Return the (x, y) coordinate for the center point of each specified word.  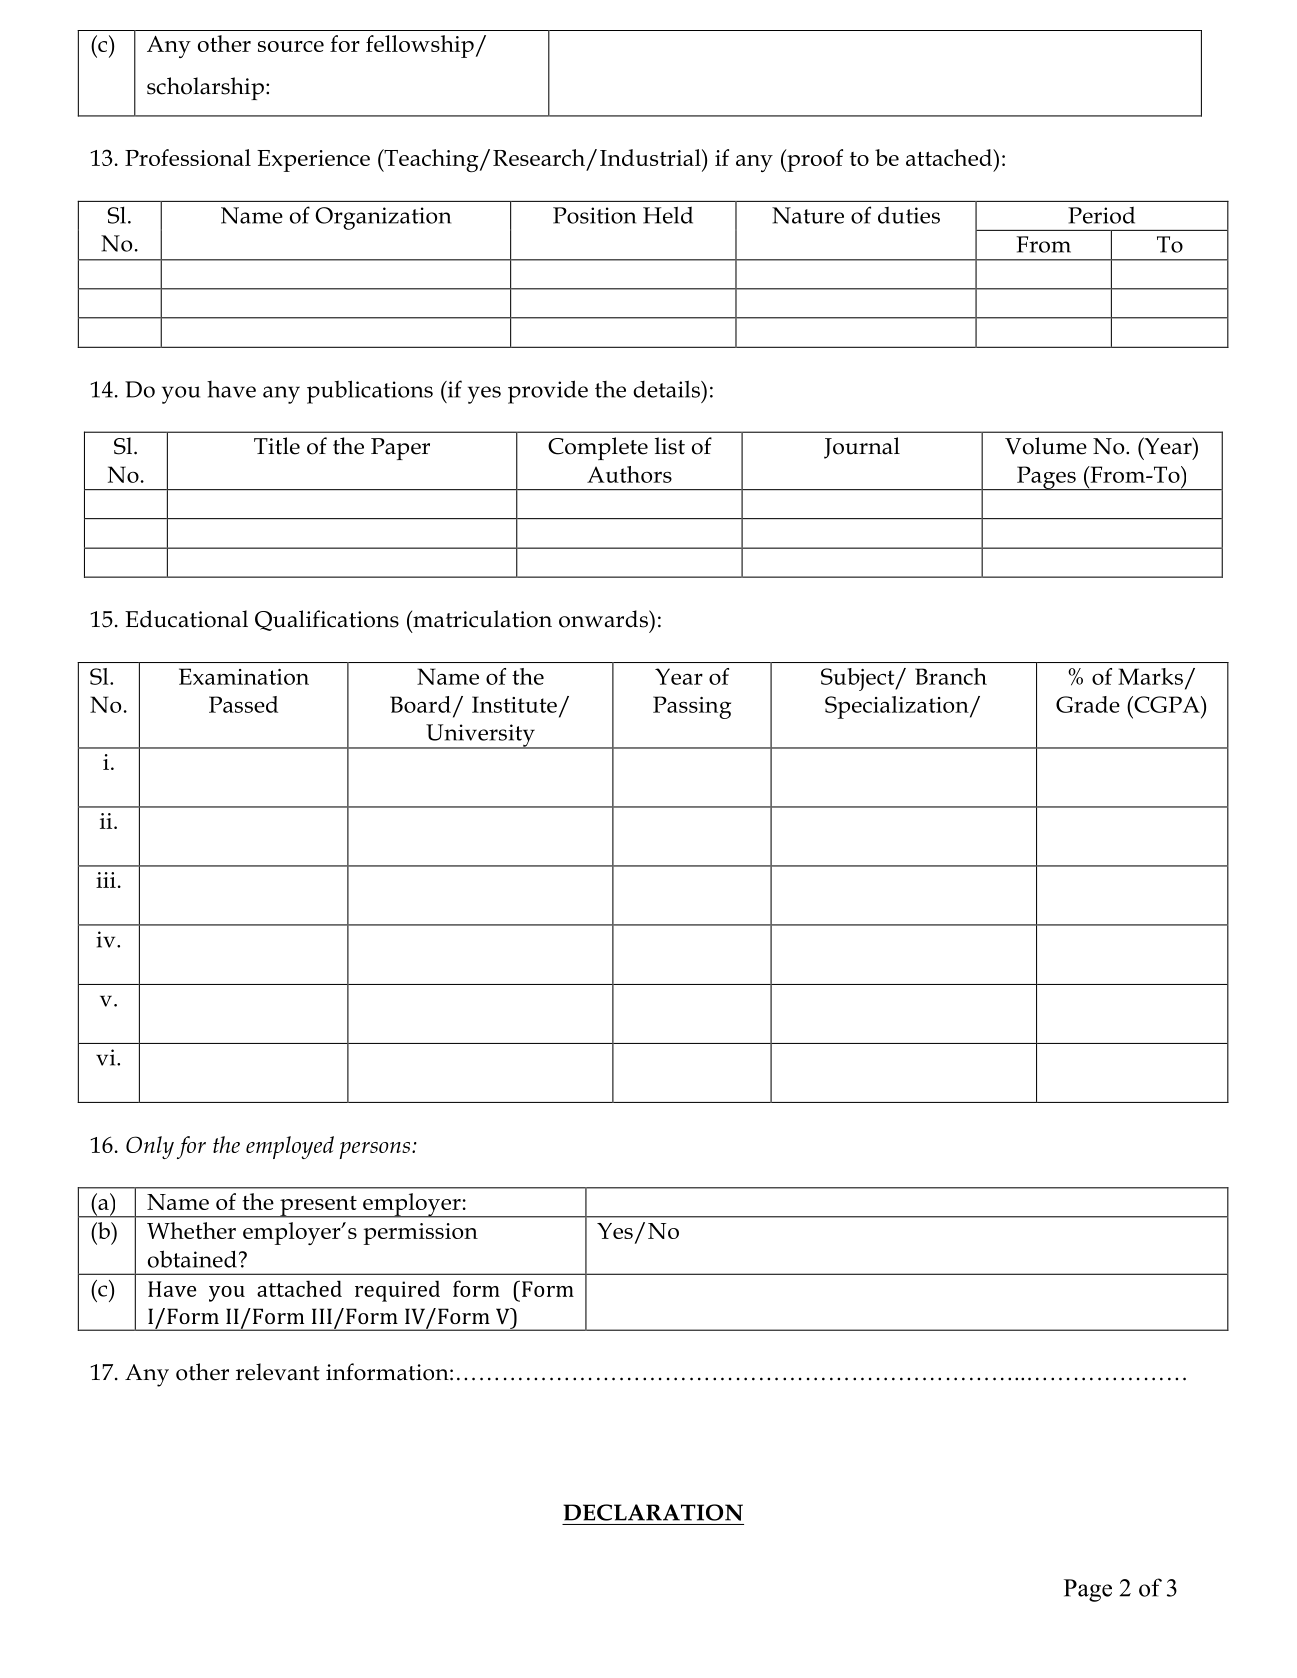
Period (1101, 215)
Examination (244, 676)
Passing (692, 707)
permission (421, 1234)
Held (668, 215)
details (667, 389)
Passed (243, 704)
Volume (1046, 446)
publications (370, 392)
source (291, 46)
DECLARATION (653, 1512)
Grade (1088, 704)
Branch (951, 676)
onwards (604, 619)
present (318, 1207)
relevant (278, 1372)
